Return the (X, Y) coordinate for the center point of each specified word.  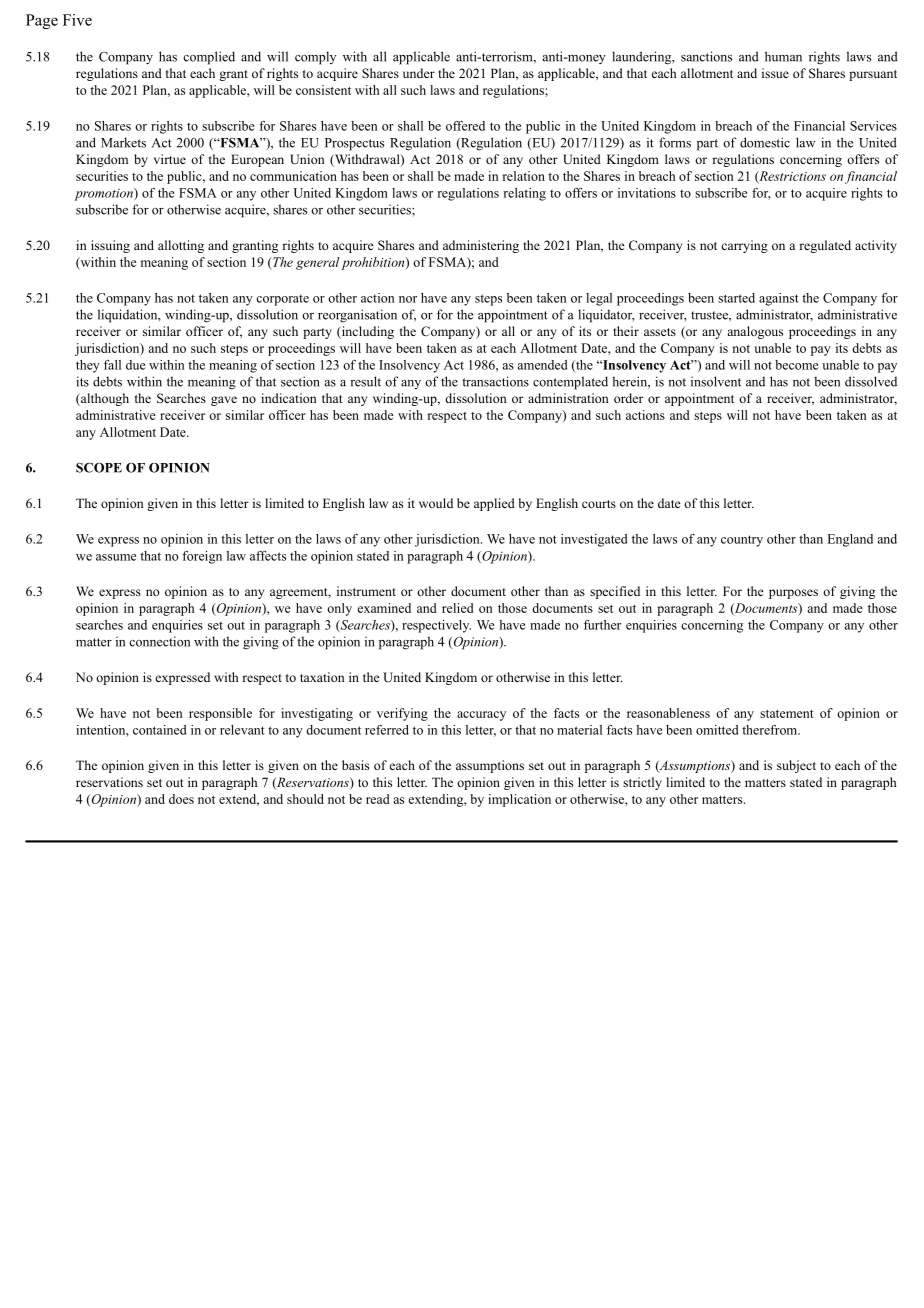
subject (796, 766)
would (436, 503)
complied (209, 58)
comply (315, 58)
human (783, 56)
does (181, 799)
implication (519, 800)
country (742, 541)
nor (408, 299)
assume (116, 557)
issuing (110, 246)
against (779, 299)
